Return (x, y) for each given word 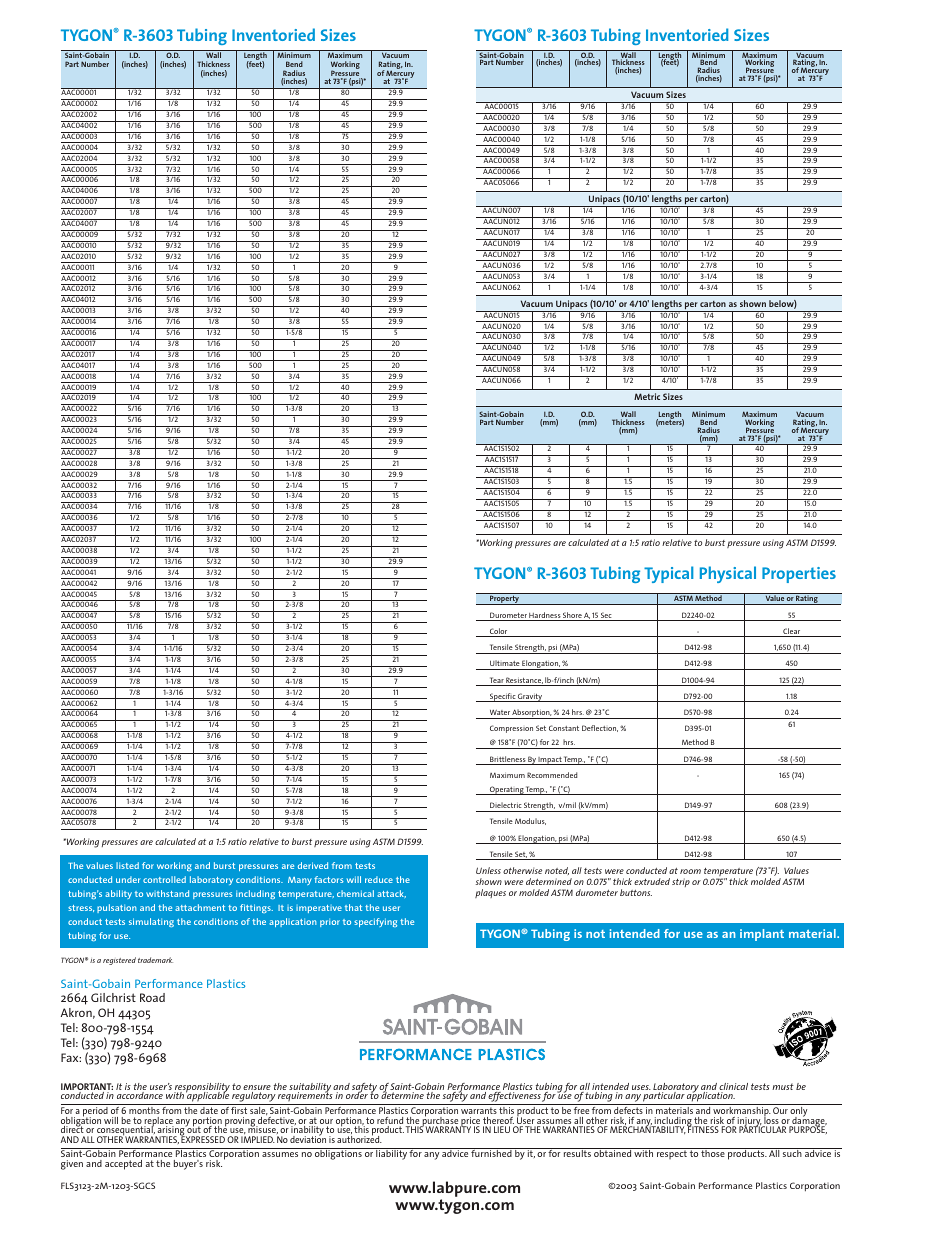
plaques (490, 893)
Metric (647, 396)
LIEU (502, 1129)
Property (505, 600)
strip (681, 882)
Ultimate (505, 663)
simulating (151, 922)
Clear (792, 632)
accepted (123, 1165)
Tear (496, 681)
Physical (728, 574)
